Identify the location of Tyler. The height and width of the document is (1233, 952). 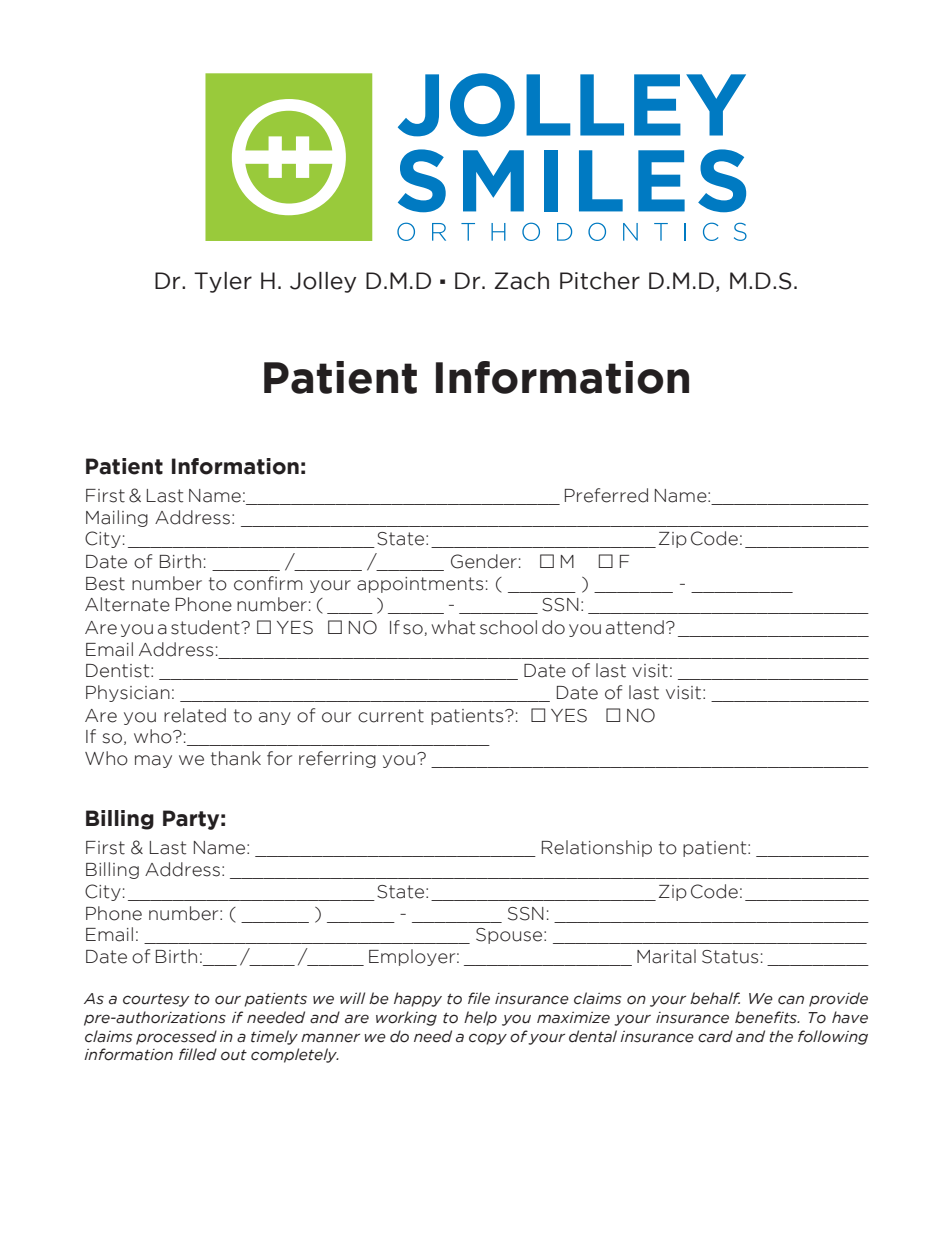
(223, 282).
